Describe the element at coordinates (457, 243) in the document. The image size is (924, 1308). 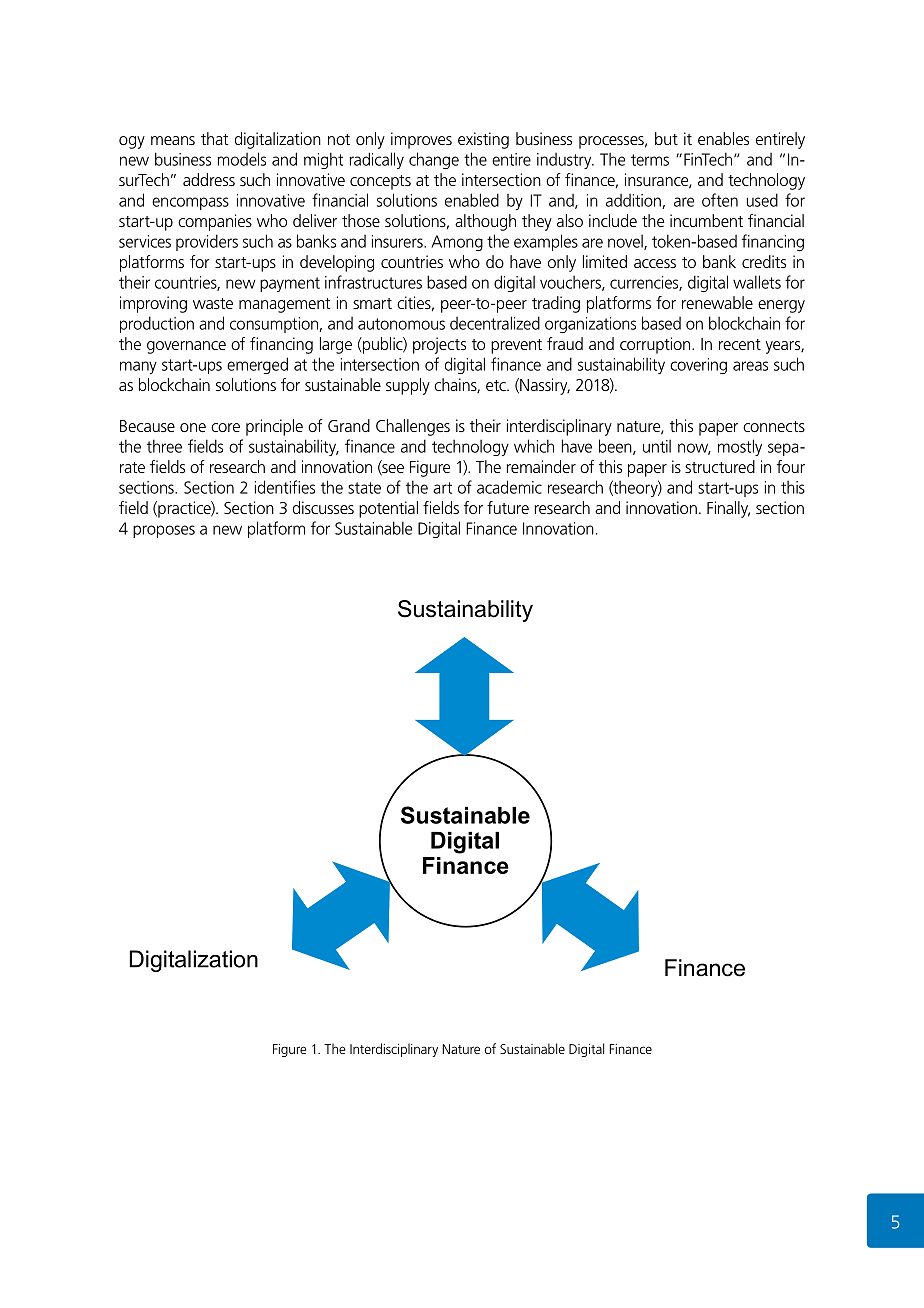
I see `Among` at that location.
